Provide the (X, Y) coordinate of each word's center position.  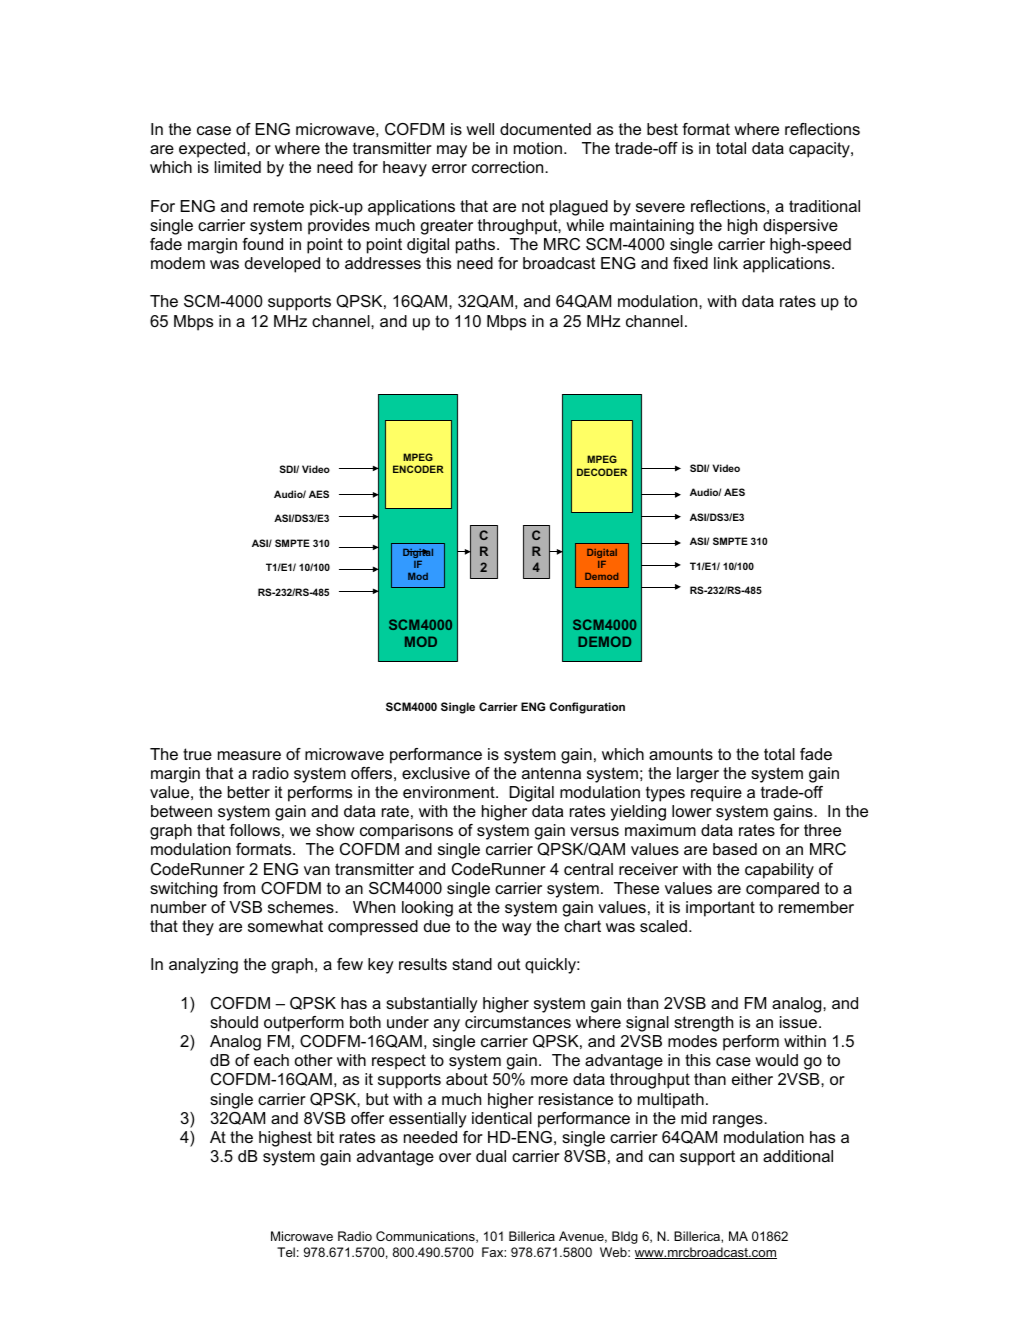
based (735, 849)
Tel (286, 1252)
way (517, 929)
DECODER (602, 472)
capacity (820, 150)
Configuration (587, 708)
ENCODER (418, 469)
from (239, 888)
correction (509, 167)
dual (491, 1156)
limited (238, 167)
